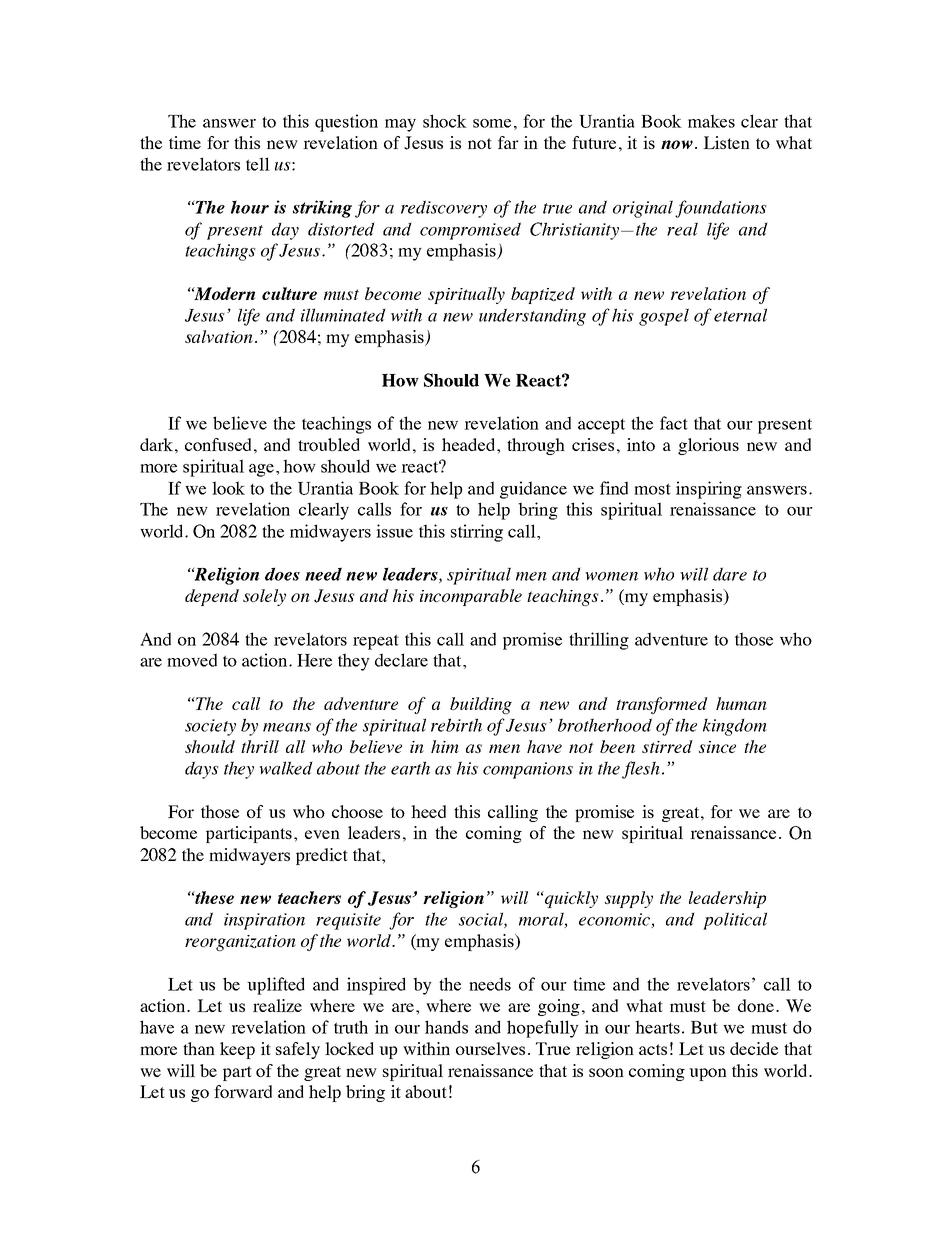 Image resolution: width=952 pixels, height=1233 pixels. What do you see at coordinates (730, 574) in the screenshot?
I see `dare` at bounding box center [730, 574].
